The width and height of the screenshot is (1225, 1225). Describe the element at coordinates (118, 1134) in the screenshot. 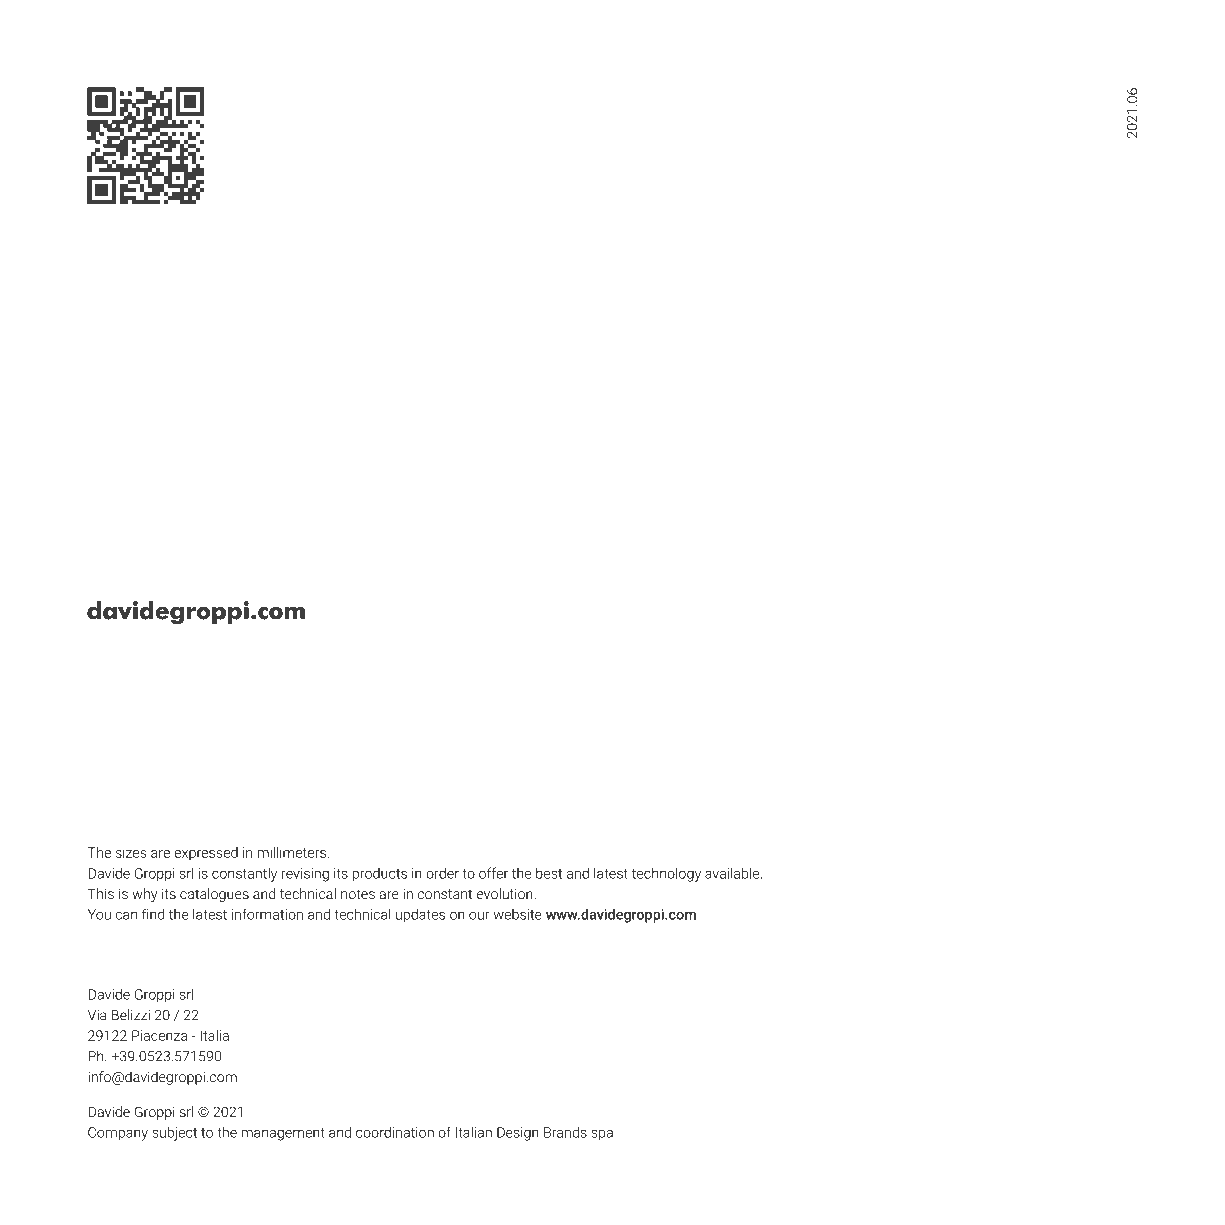

I see `Company` at that location.
